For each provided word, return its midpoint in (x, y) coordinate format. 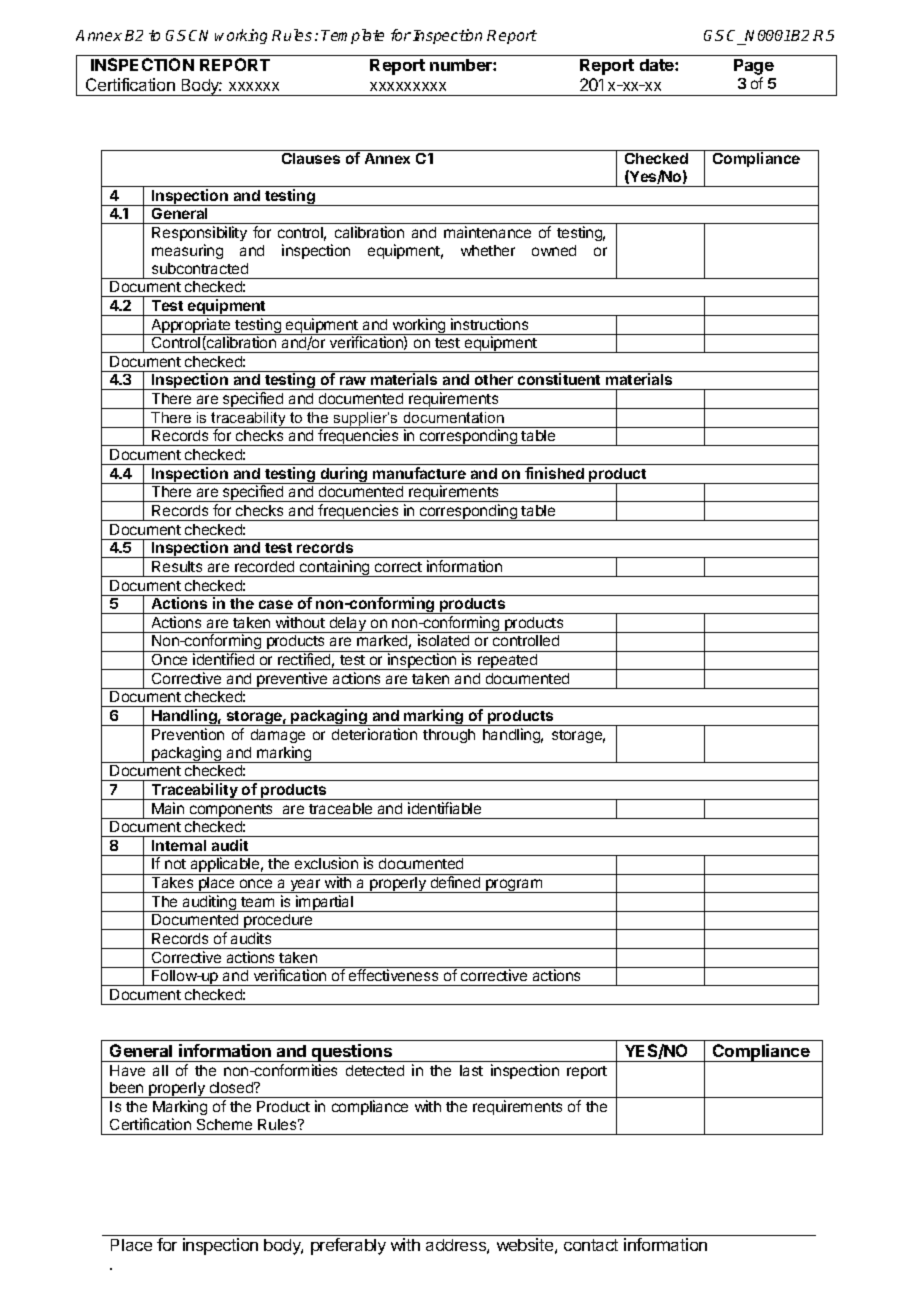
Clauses (311, 158)
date (658, 65)
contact (591, 1245)
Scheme (224, 1124)
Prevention (188, 734)
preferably (348, 1246)
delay (348, 625)
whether (488, 250)
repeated (508, 662)
